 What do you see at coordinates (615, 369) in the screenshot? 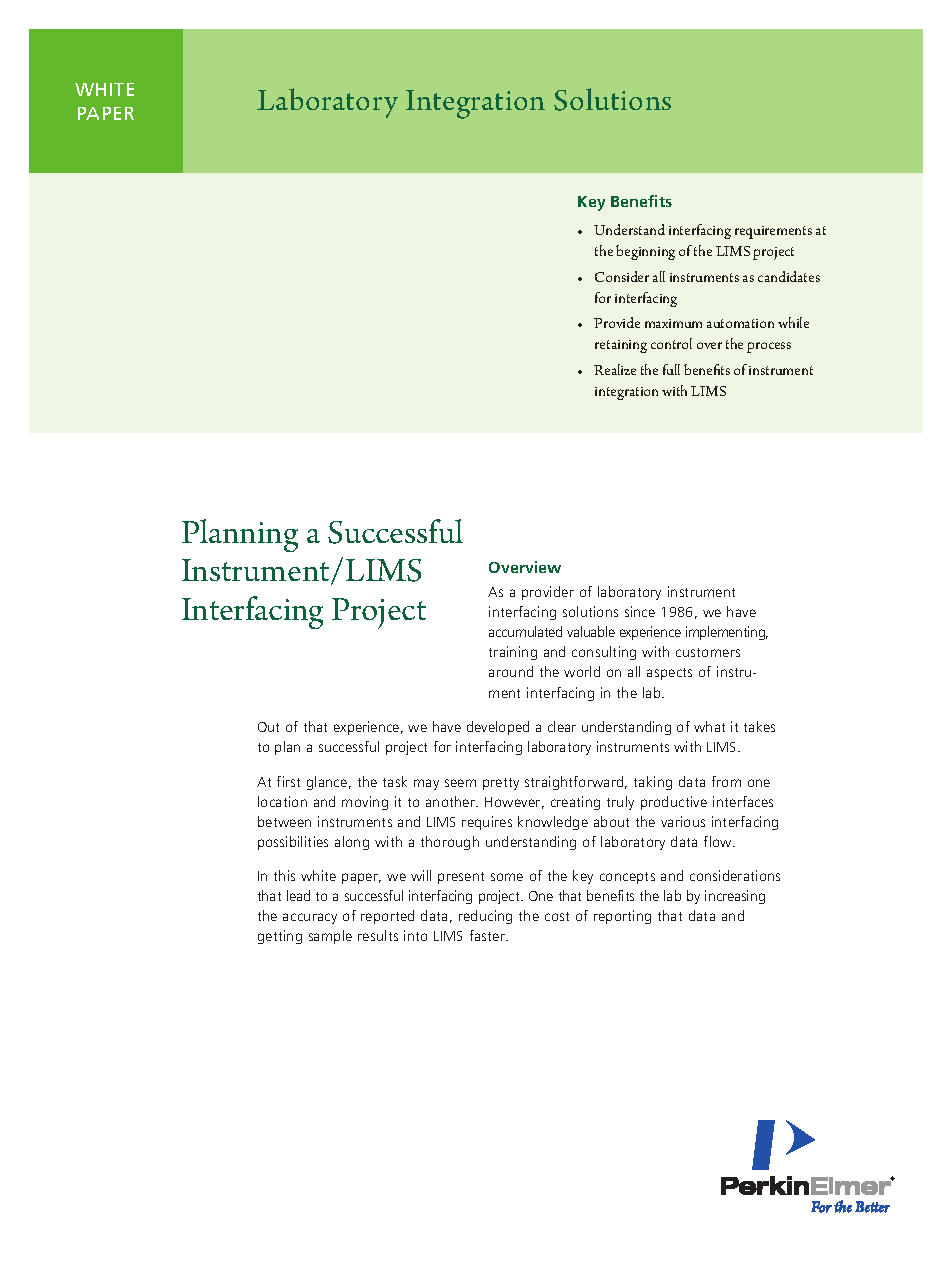
I see `Realize` at bounding box center [615, 369].
